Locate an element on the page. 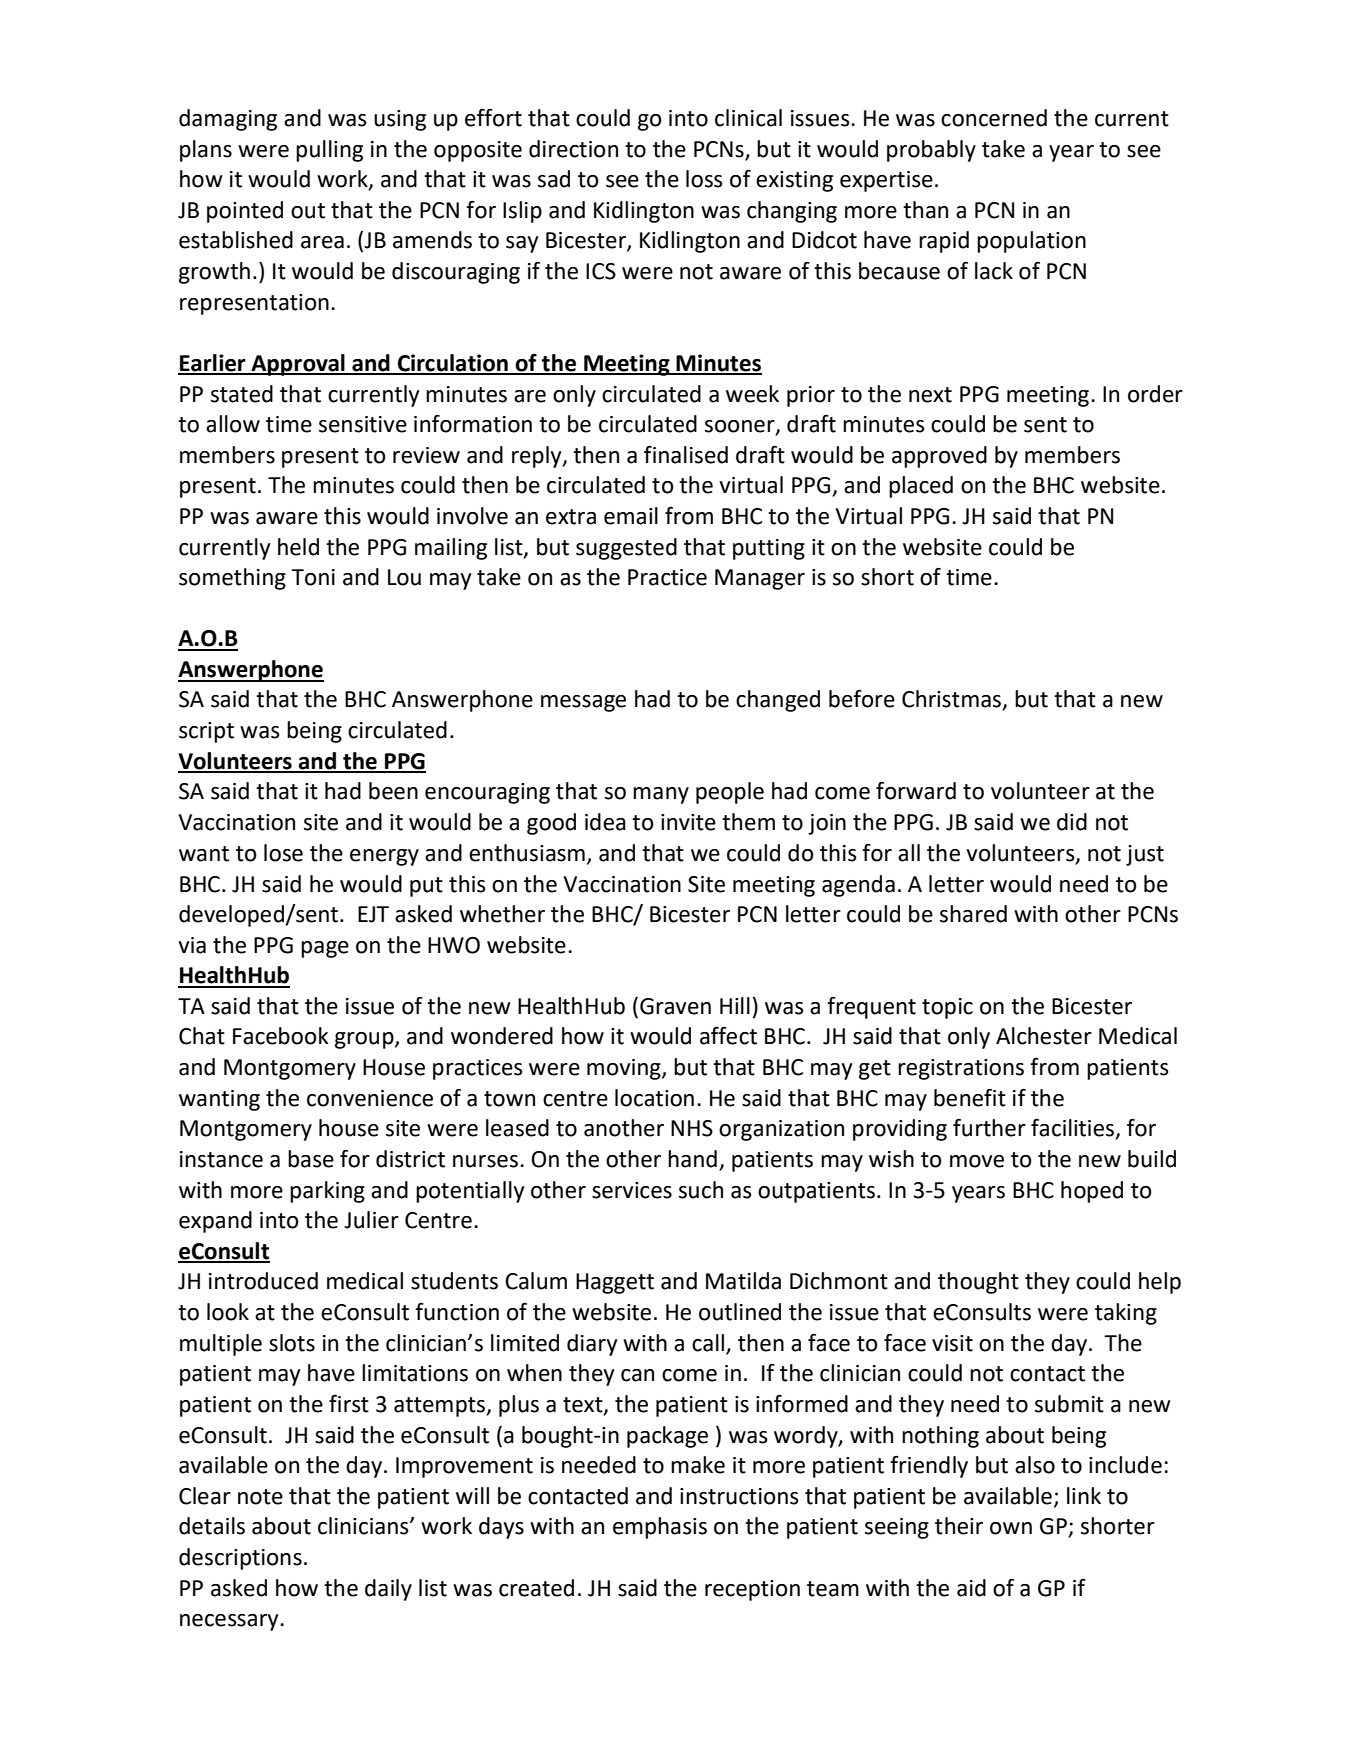 The height and width of the document is (1758, 1358). many is located at coordinates (661, 795).
